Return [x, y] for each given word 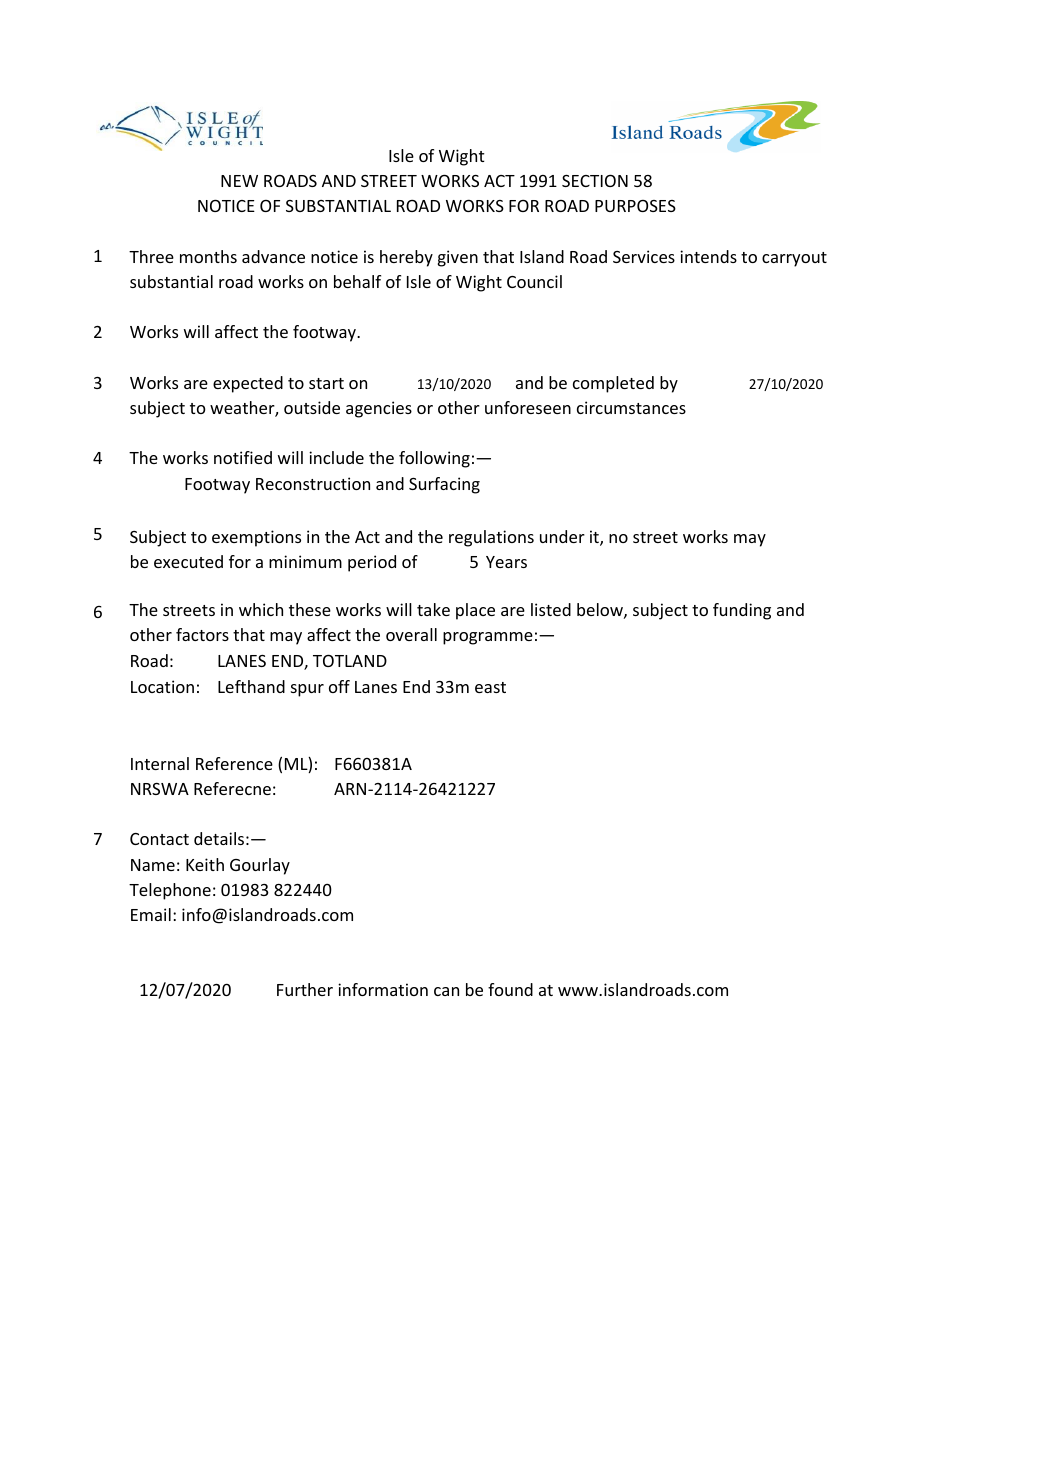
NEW [239, 181]
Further [305, 989]
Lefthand [251, 686]
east [490, 687]
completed [613, 384]
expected [248, 384]
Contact [159, 839]
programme [488, 638]
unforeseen [528, 407]
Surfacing [444, 485]
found [510, 989]
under [562, 536]
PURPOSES [635, 206]
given [458, 258]
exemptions [256, 538]
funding [742, 611]
